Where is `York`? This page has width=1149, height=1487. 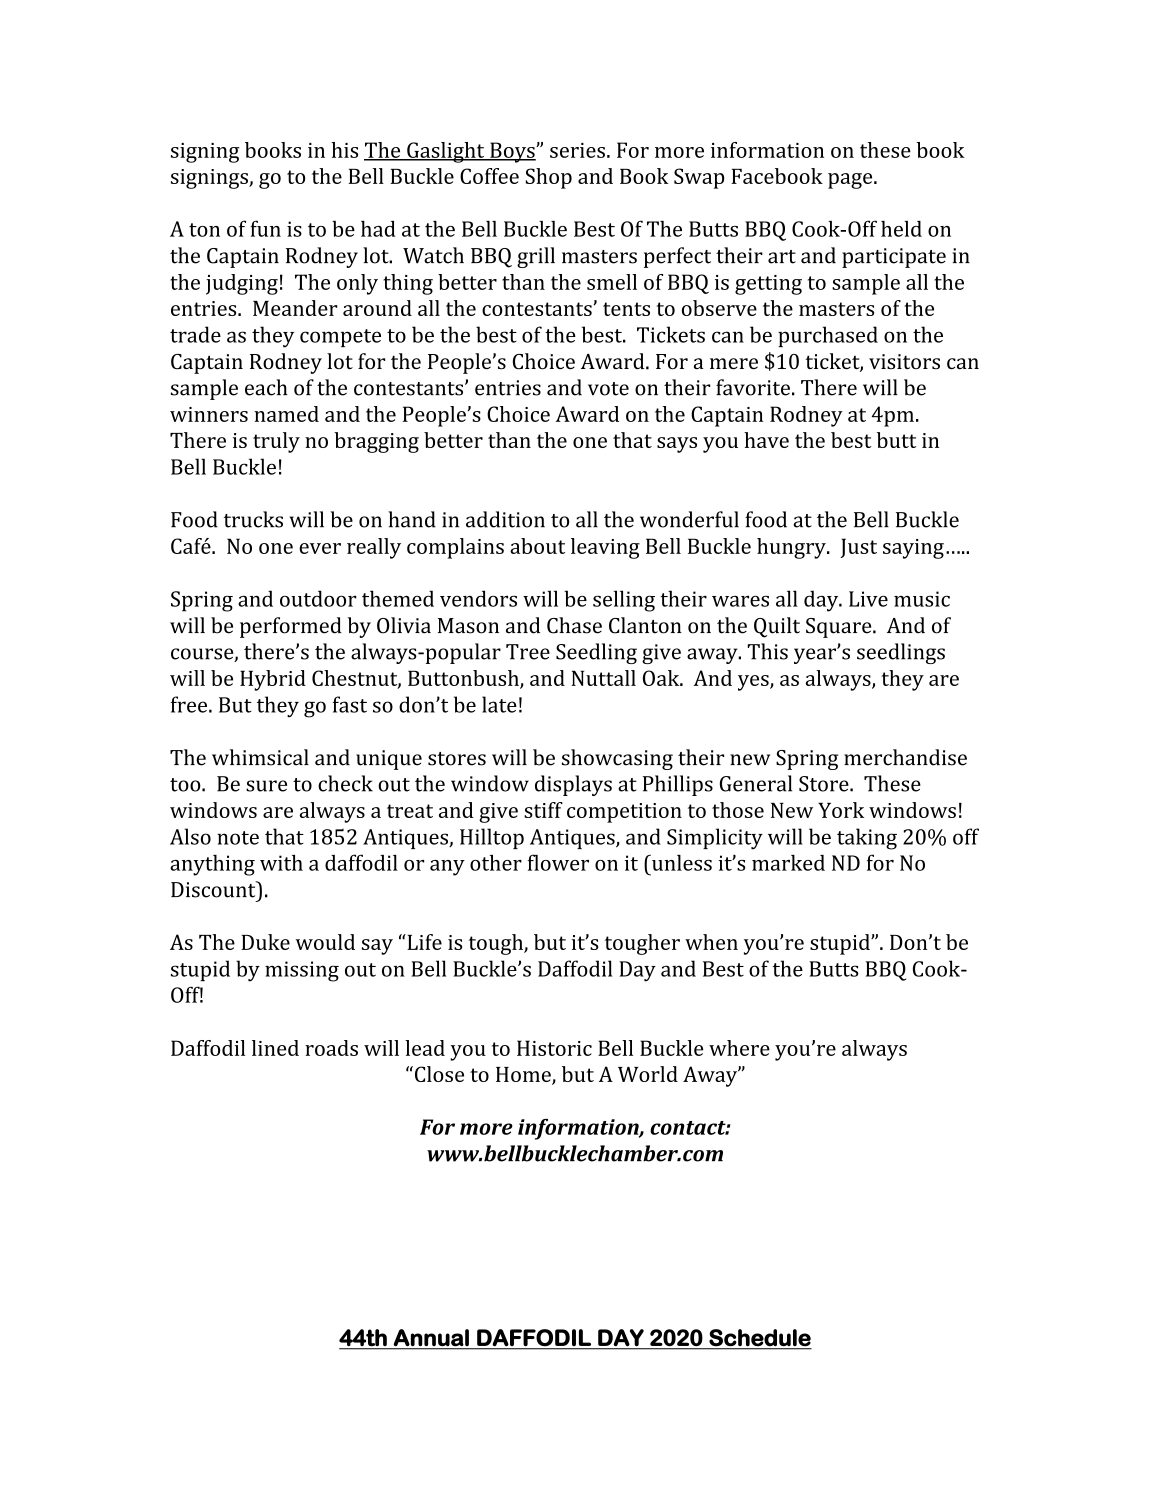 York is located at coordinates (841, 810).
